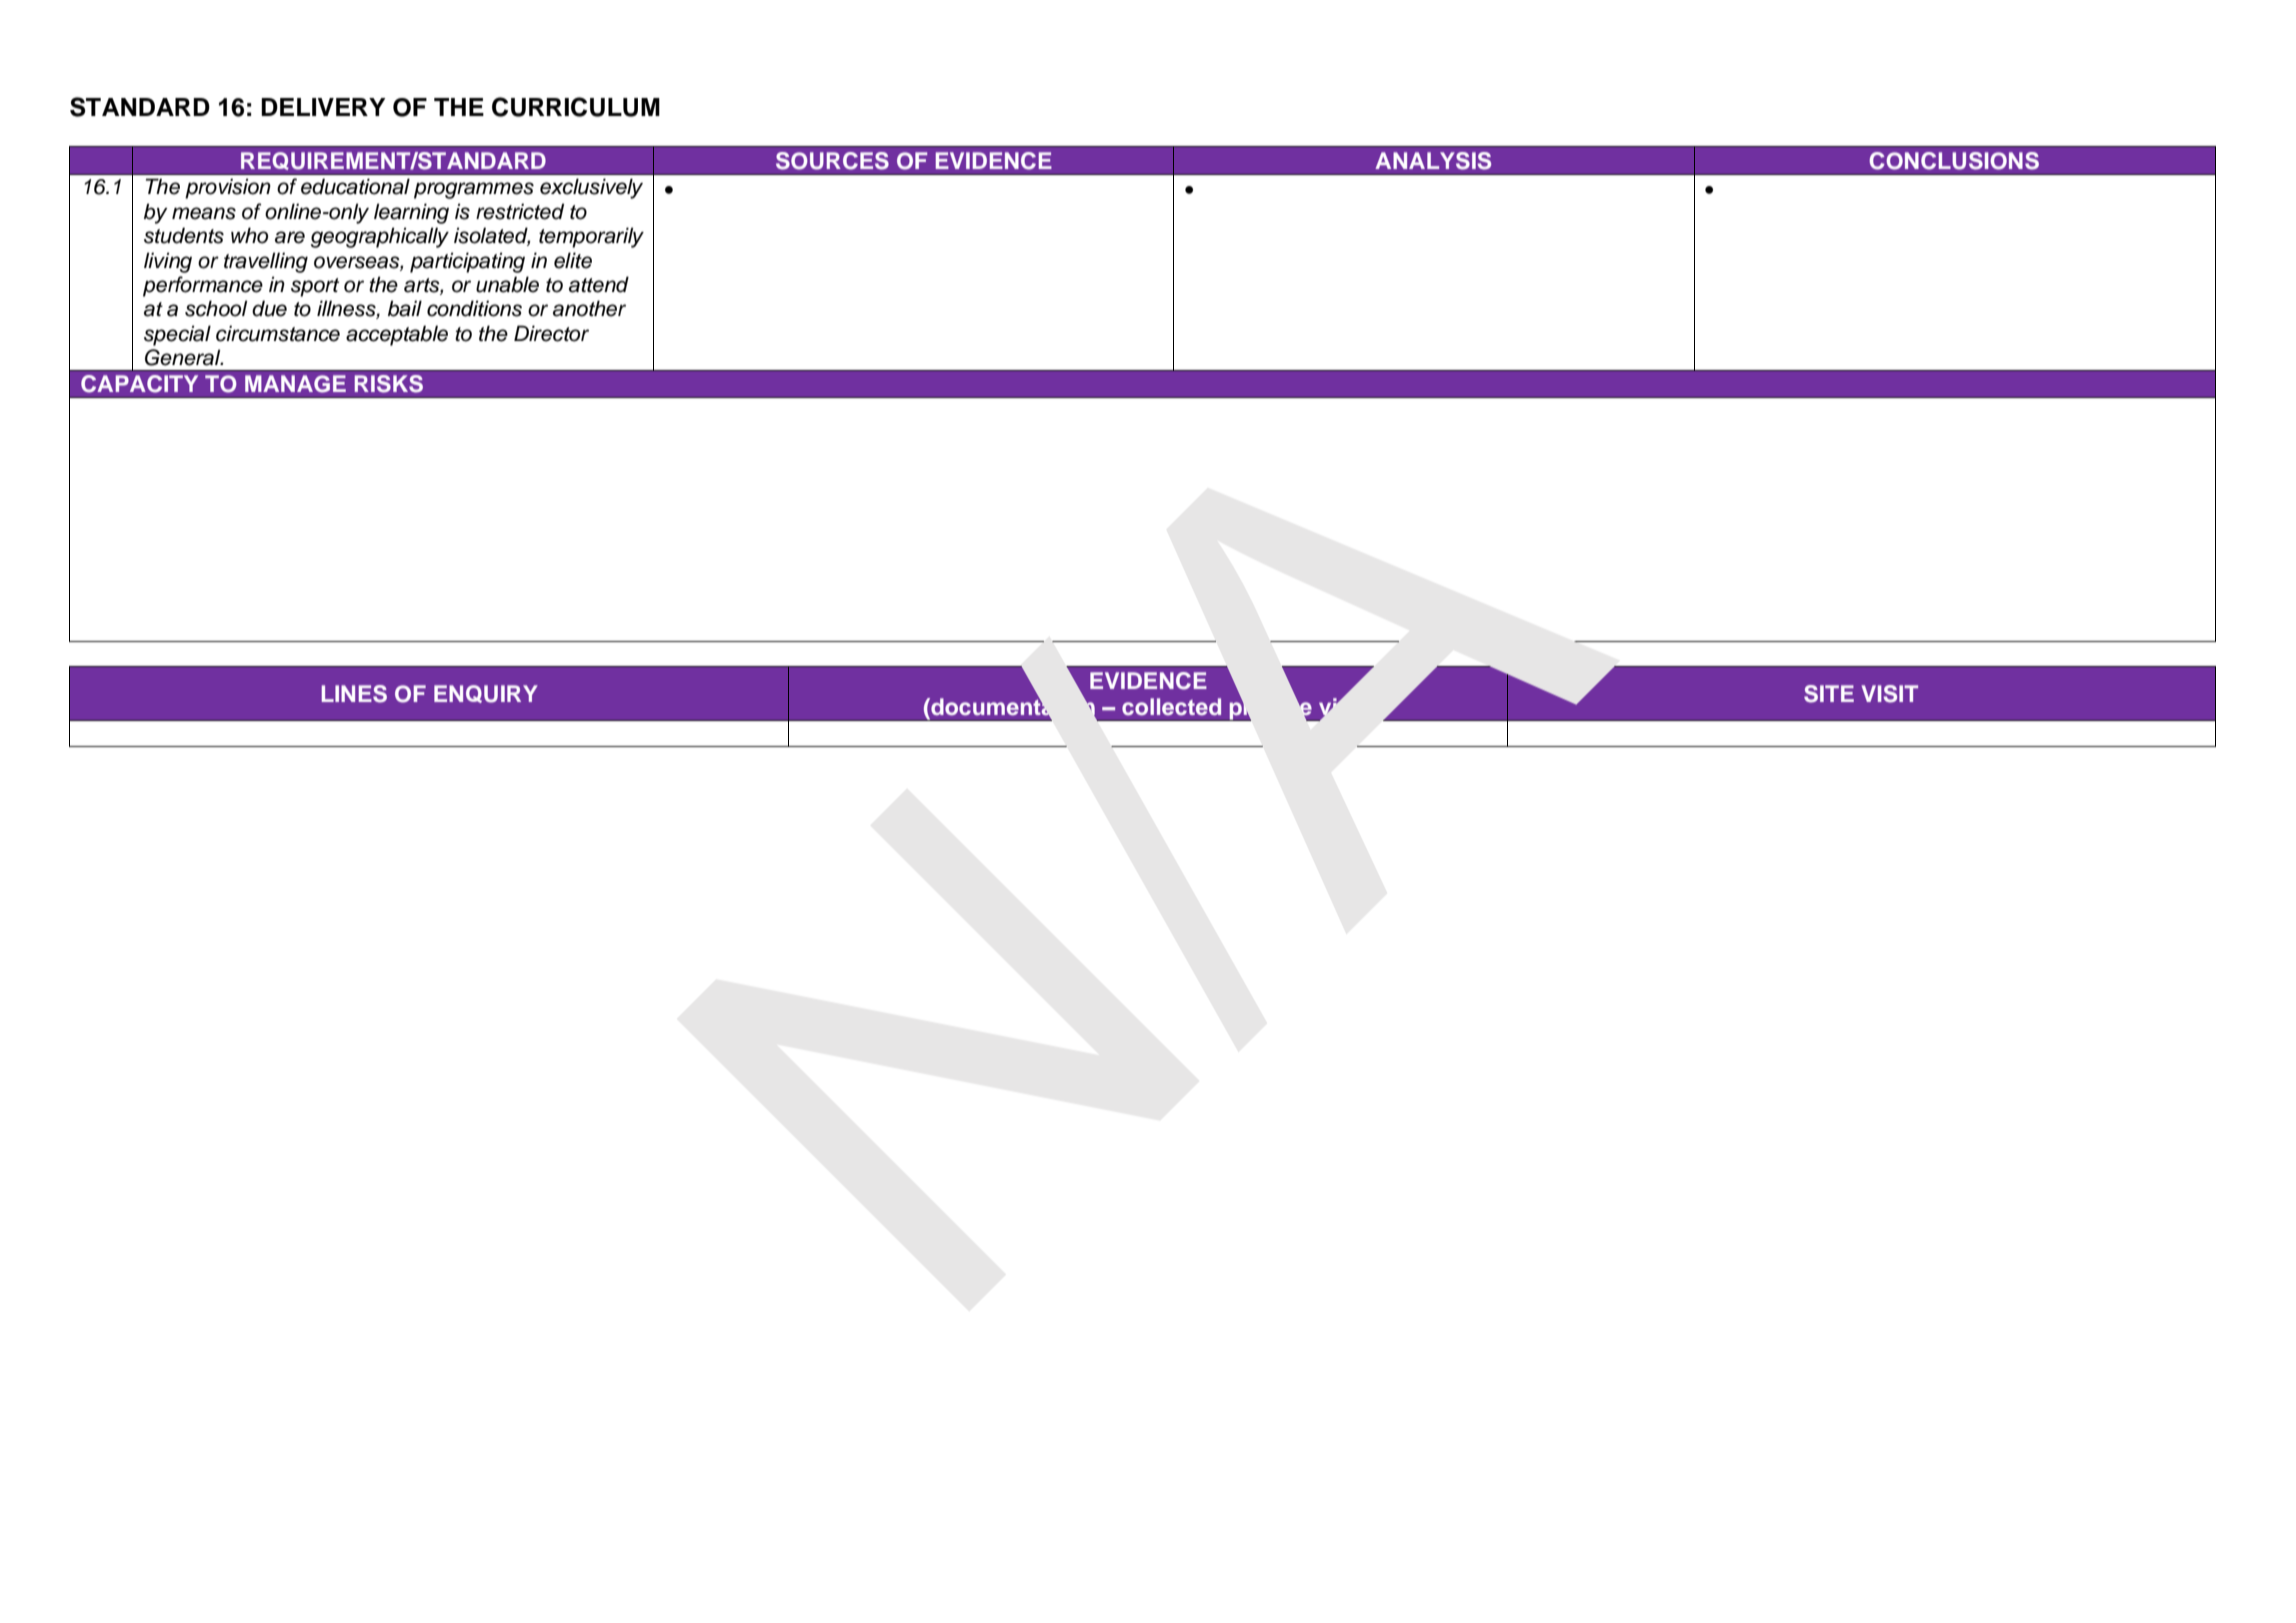 The width and height of the page is (2296, 1623). Describe the element at coordinates (266, 262) in the page. I see `travelling` at that location.
